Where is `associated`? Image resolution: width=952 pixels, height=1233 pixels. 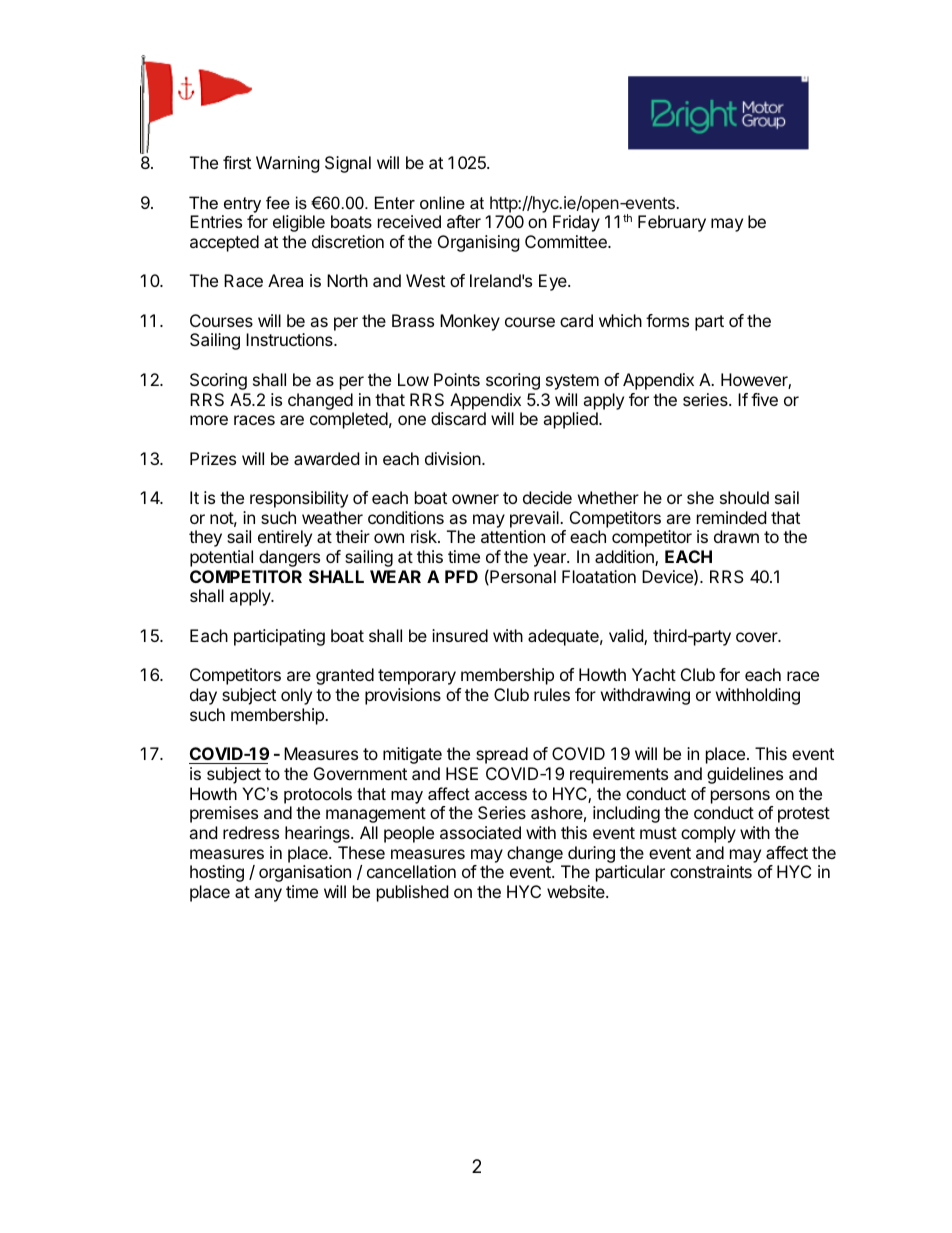 associated is located at coordinates (480, 832).
